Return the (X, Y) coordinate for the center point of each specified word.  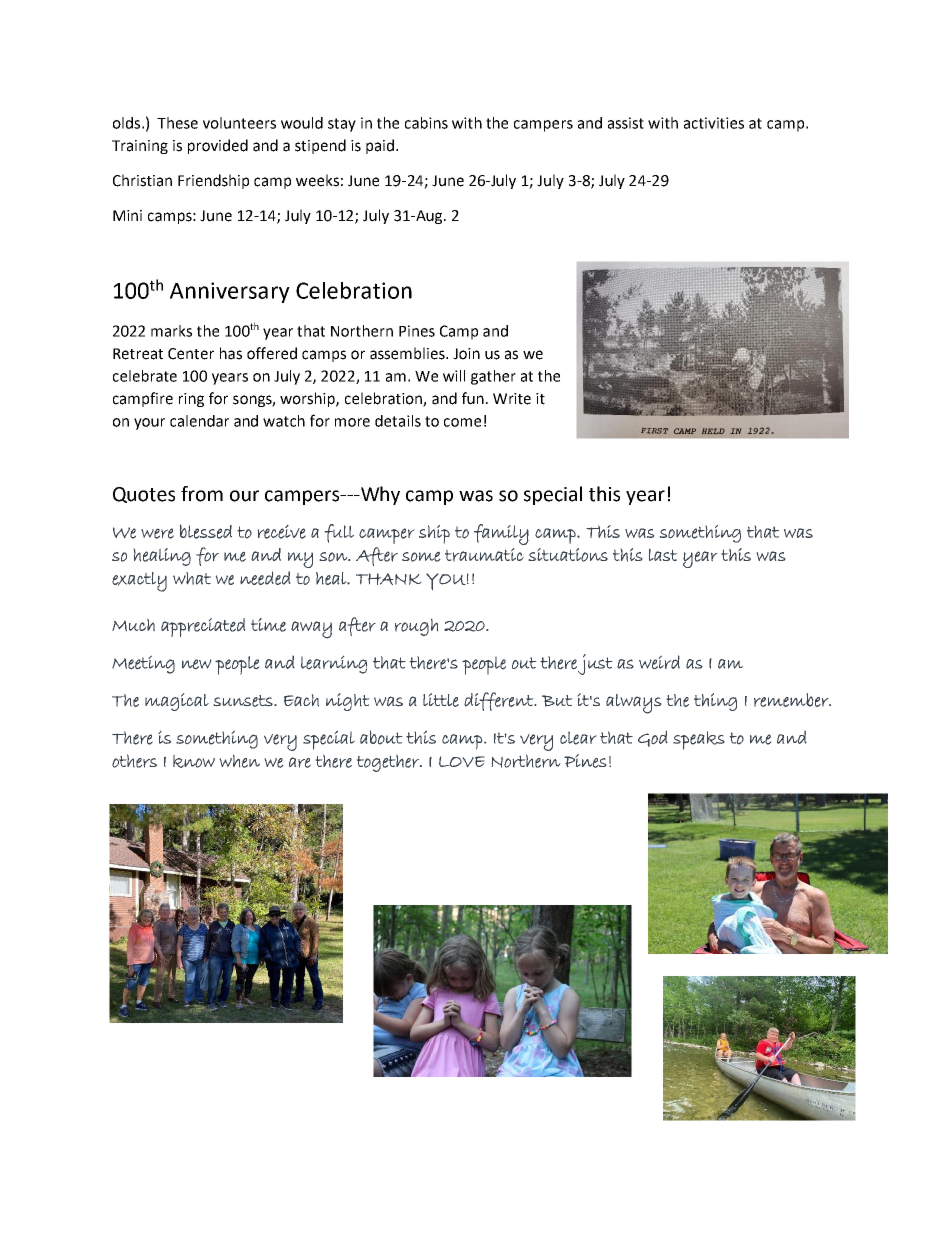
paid (380, 146)
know (194, 761)
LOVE (462, 762)
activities (714, 123)
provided (218, 146)
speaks (699, 740)
